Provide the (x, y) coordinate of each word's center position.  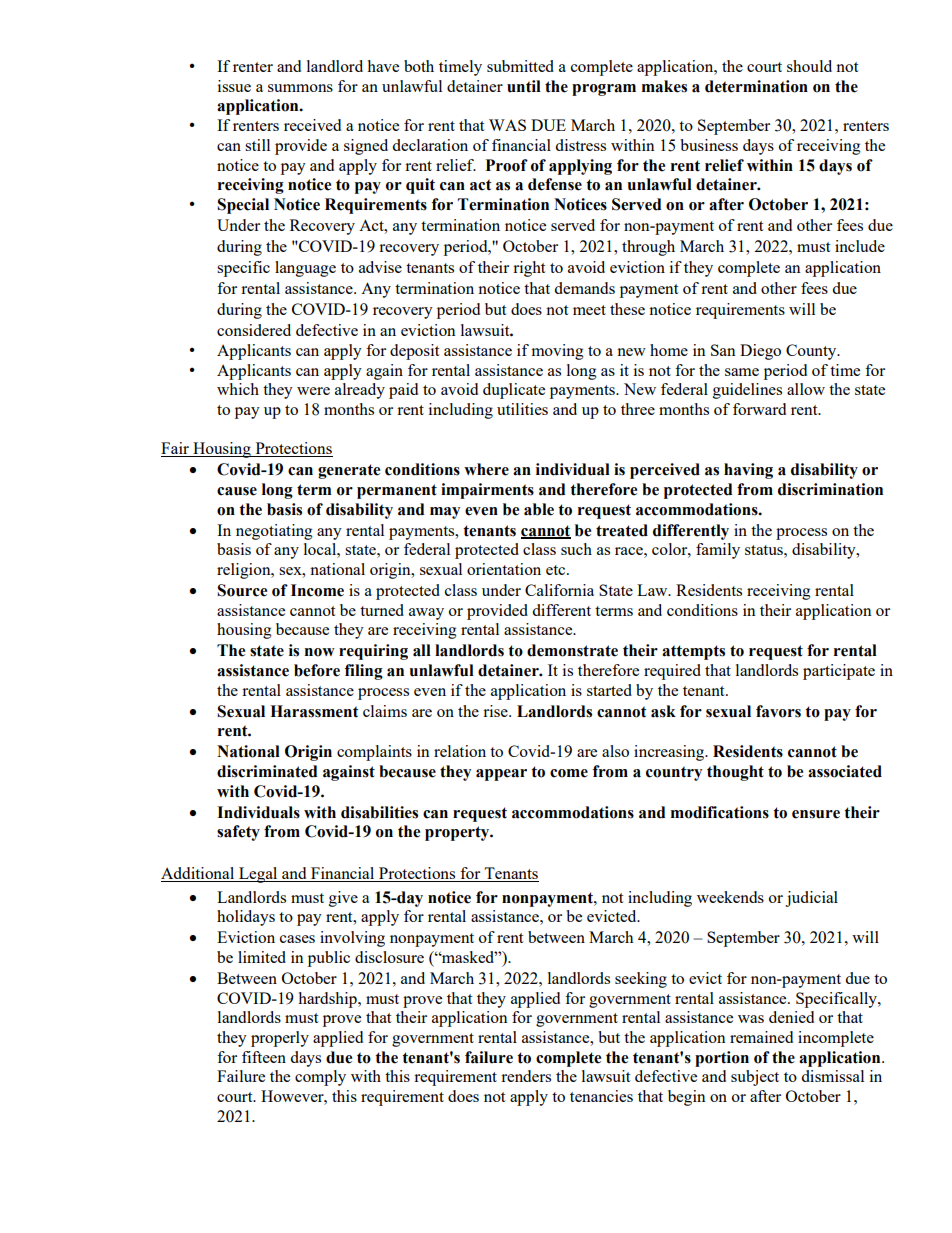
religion (245, 571)
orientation (504, 569)
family (718, 551)
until (524, 86)
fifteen (264, 1057)
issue (234, 86)
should (809, 66)
